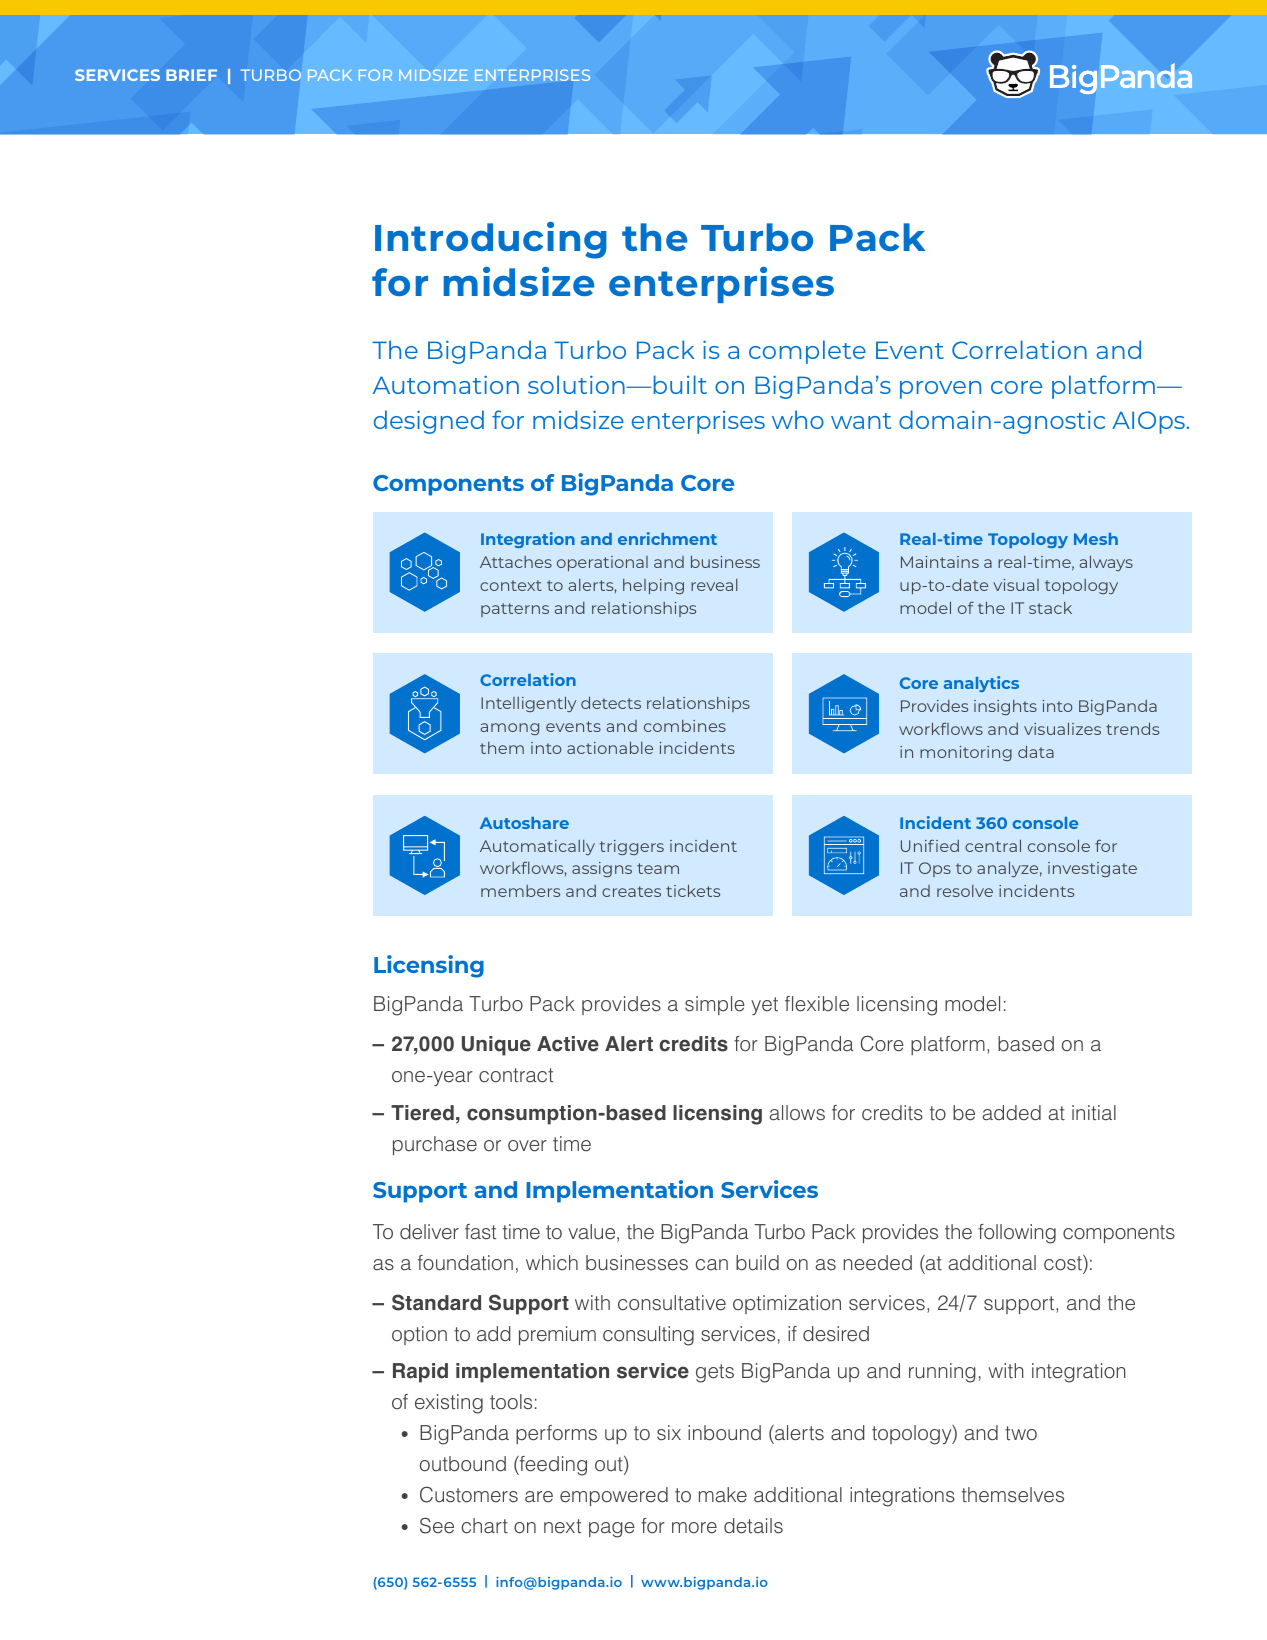  Describe the element at coordinates (509, 729) in the document. I see `among` at that location.
